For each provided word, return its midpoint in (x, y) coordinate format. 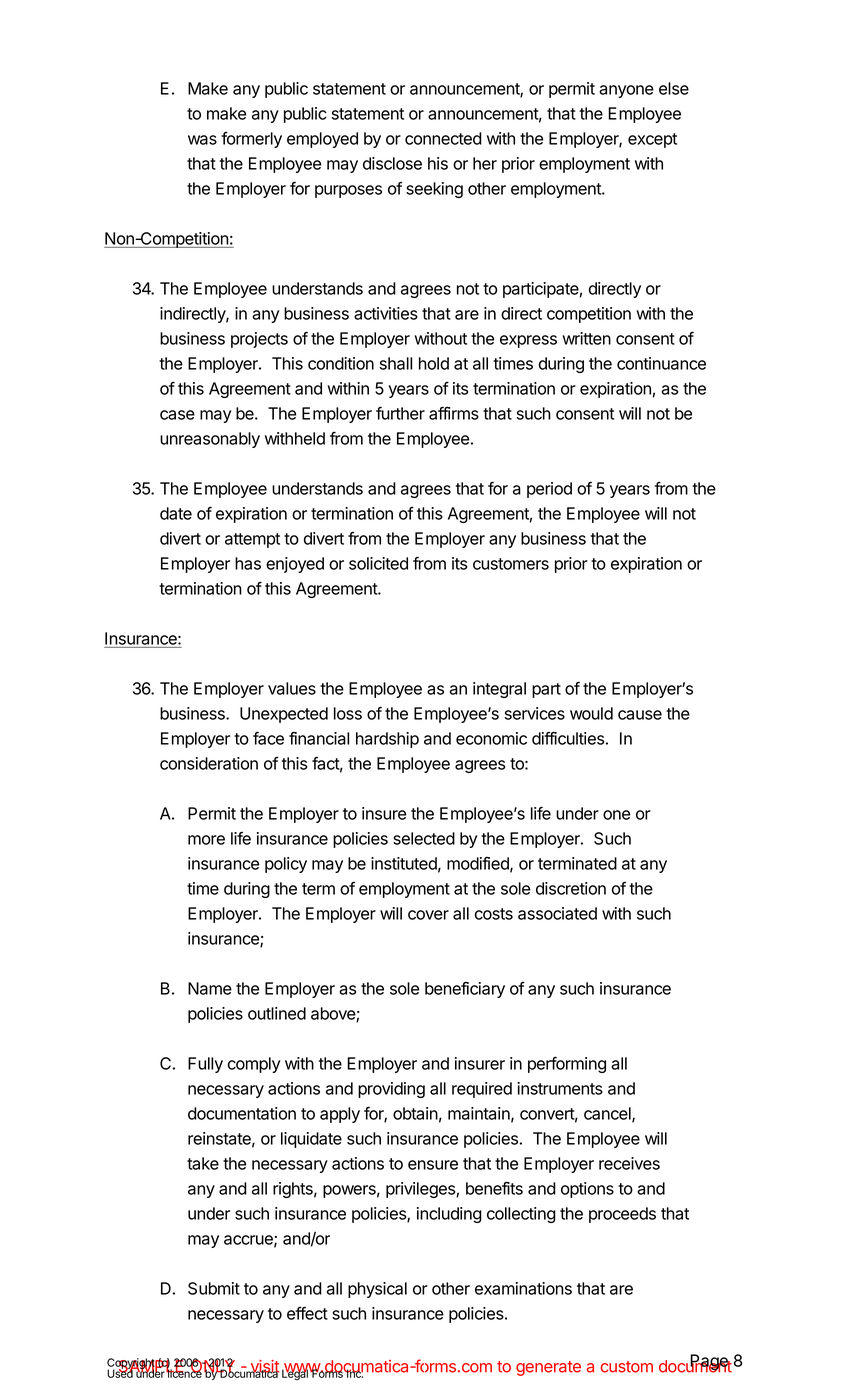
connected (443, 138)
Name (210, 988)
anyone (626, 91)
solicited (378, 563)
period (549, 490)
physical (377, 1290)
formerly (251, 140)
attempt (252, 540)
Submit (214, 1288)
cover (428, 915)
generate (548, 1368)
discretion (571, 888)
